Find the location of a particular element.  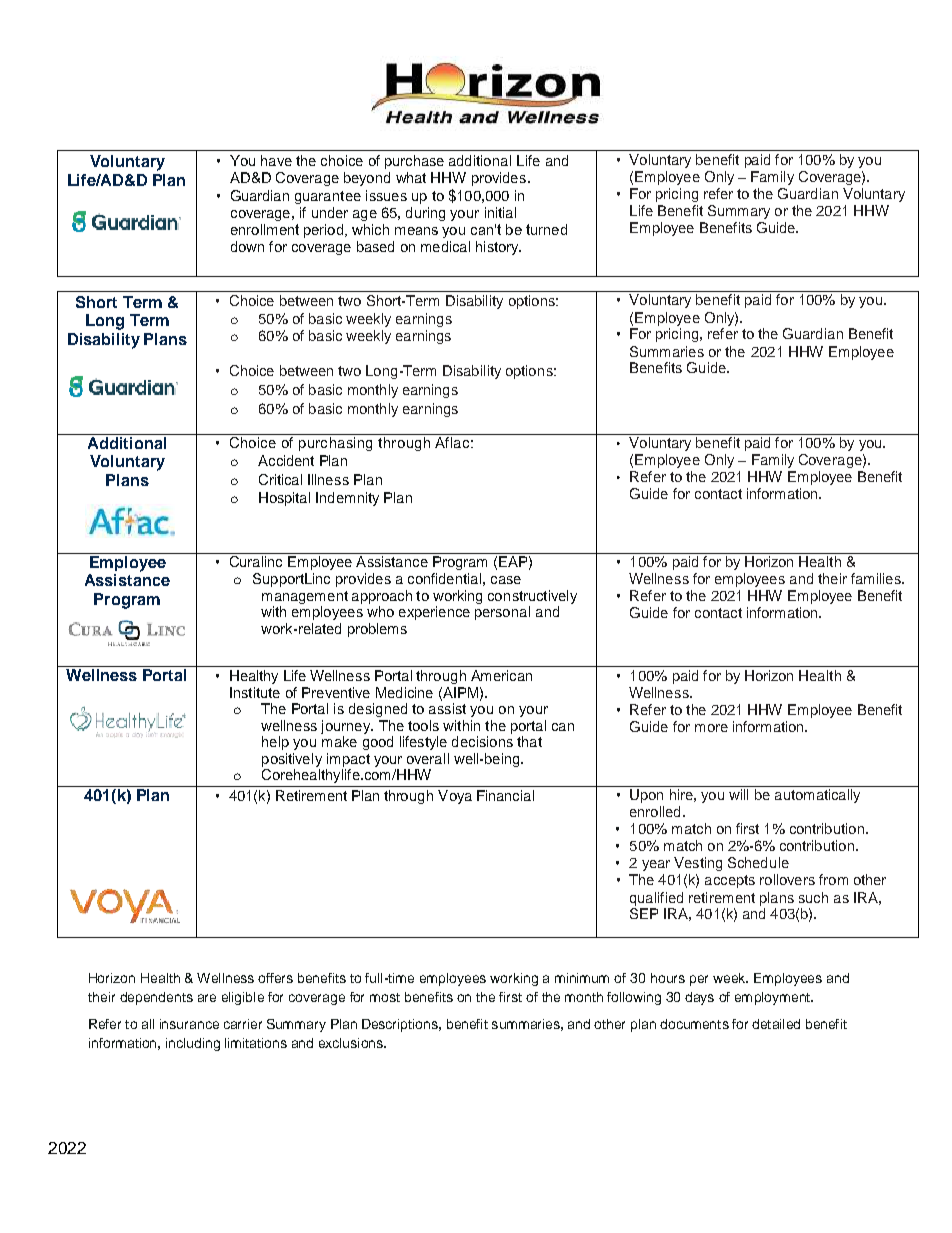

turned is located at coordinates (546, 229).
